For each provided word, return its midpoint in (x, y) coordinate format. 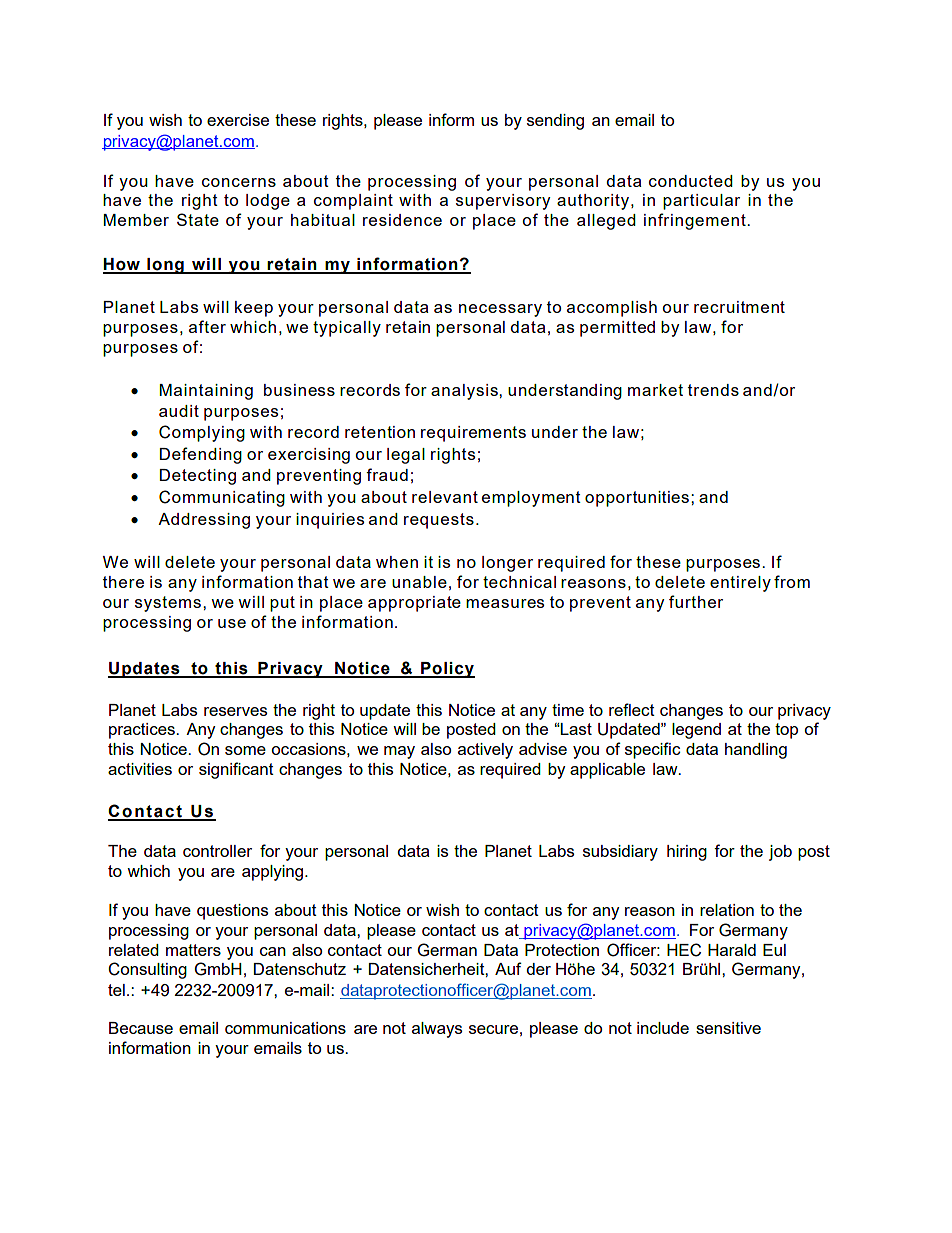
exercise (238, 120)
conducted (691, 181)
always (437, 1030)
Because (141, 1028)
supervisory (503, 202)
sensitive (728, 1028)
